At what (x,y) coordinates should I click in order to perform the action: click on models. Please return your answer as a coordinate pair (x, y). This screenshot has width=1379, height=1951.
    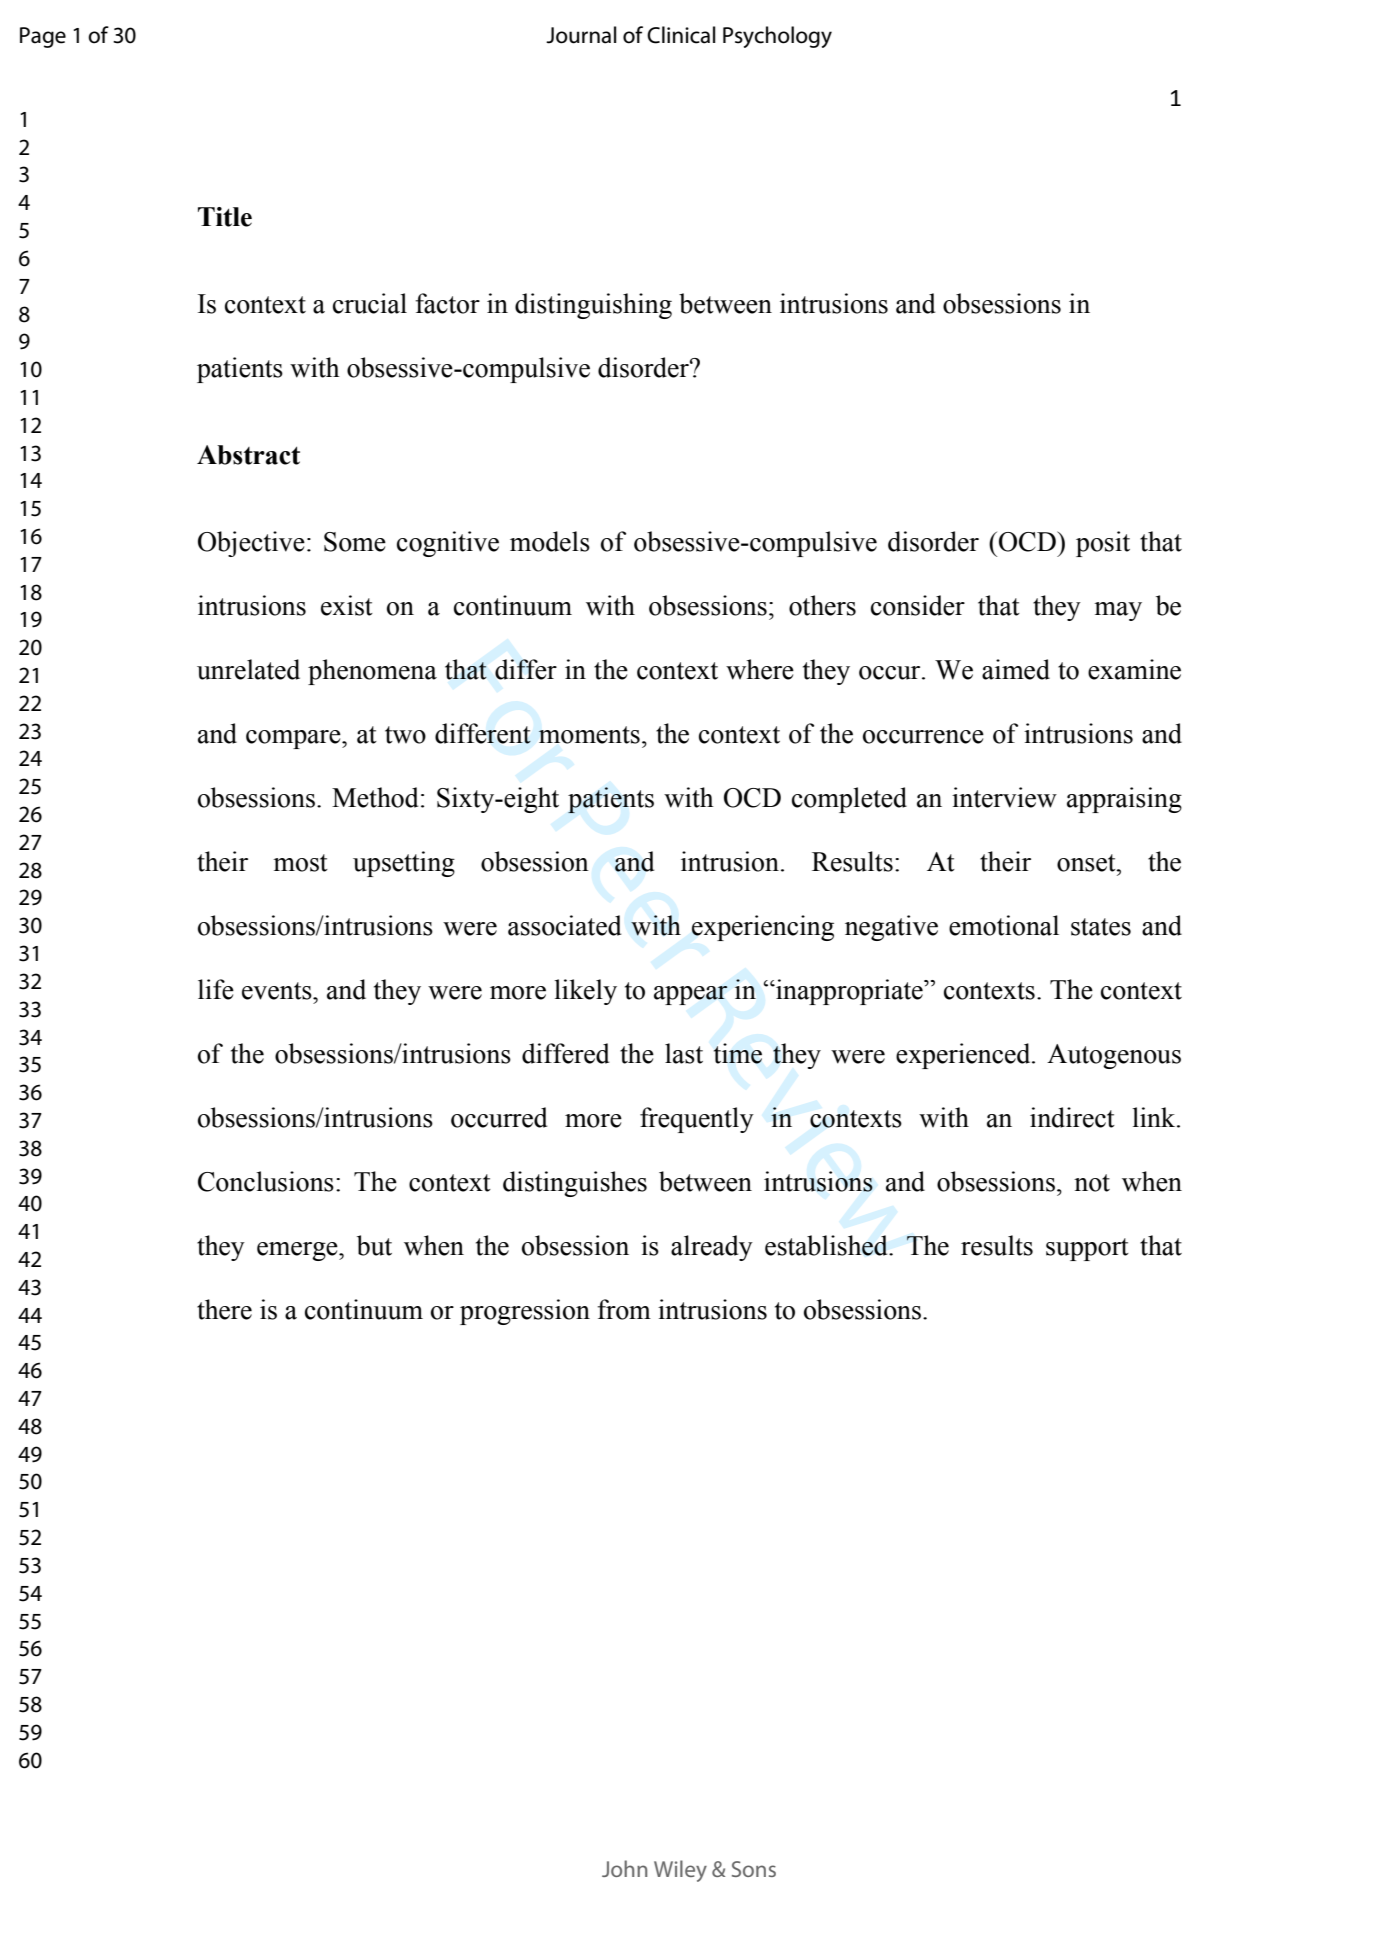
    Looking at the image, I should click on (550, 541).
